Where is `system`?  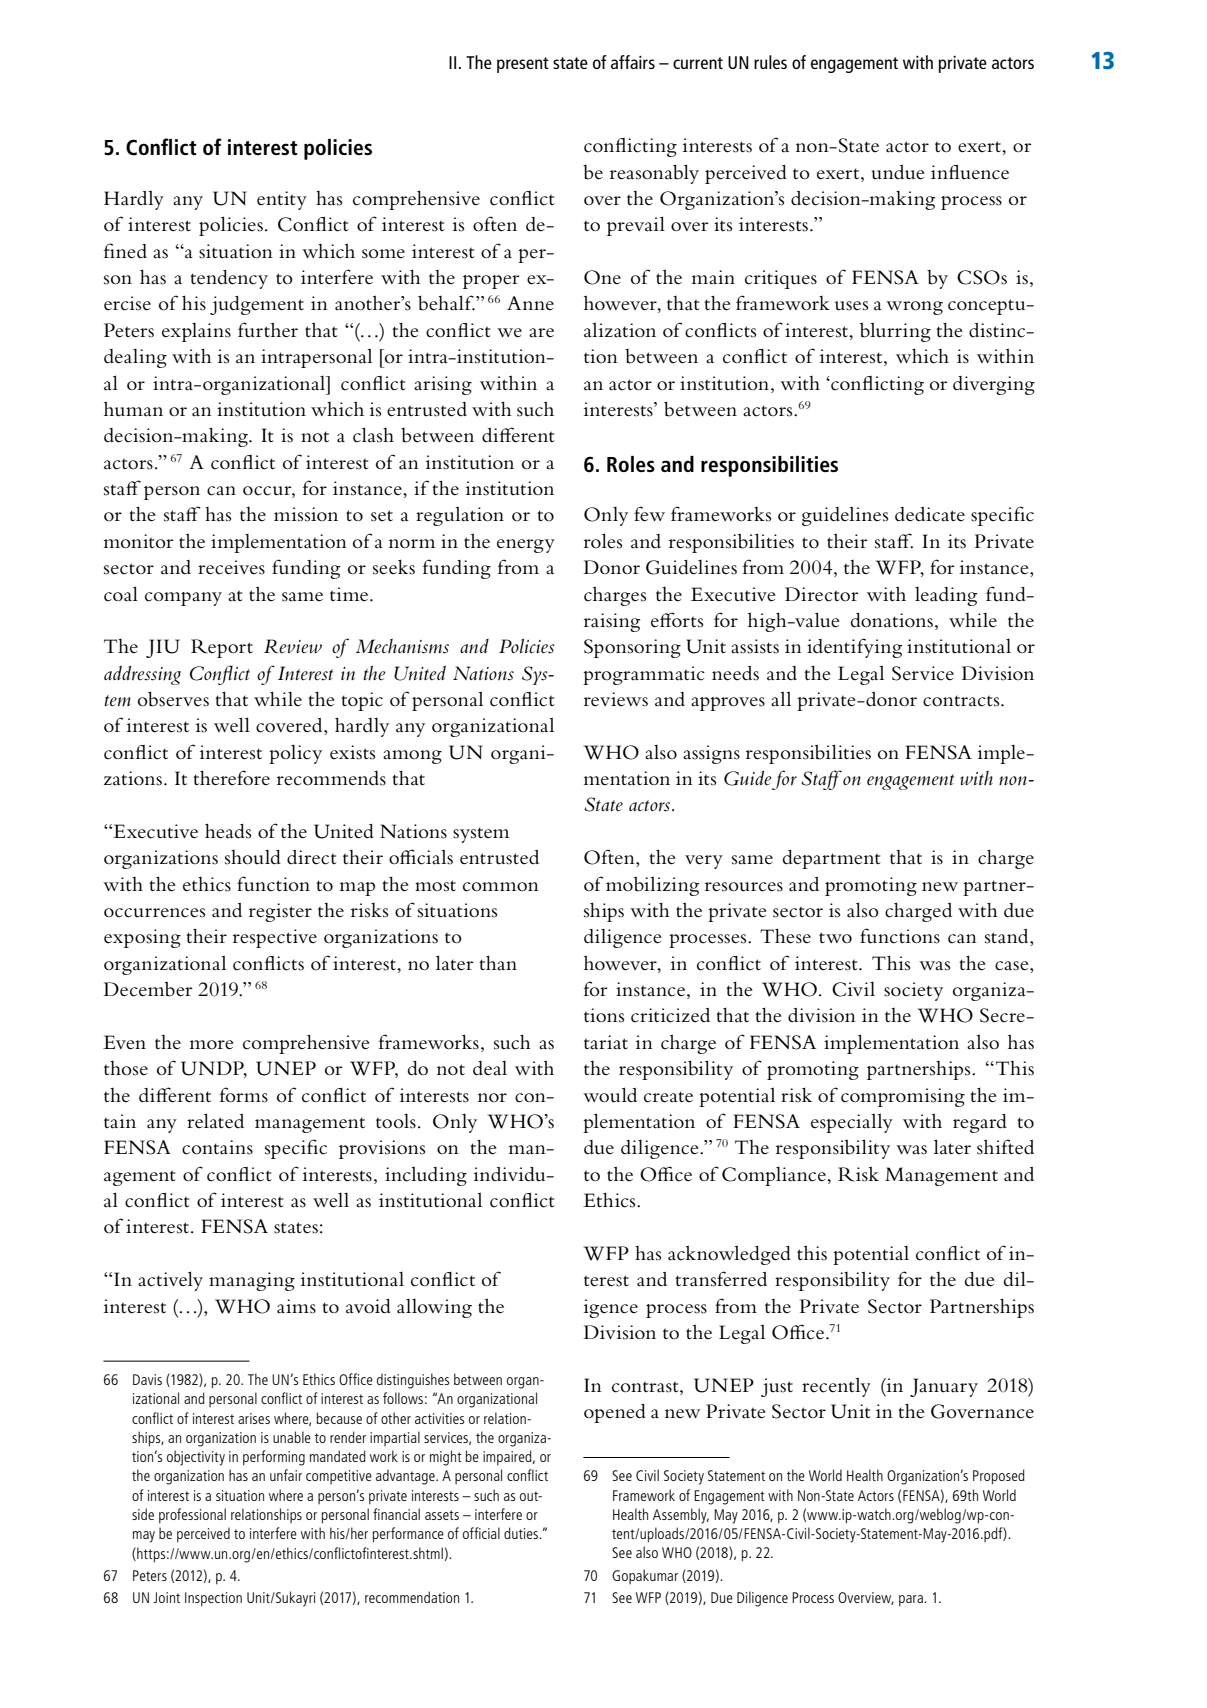
system is located at coordinates (481, 835).
